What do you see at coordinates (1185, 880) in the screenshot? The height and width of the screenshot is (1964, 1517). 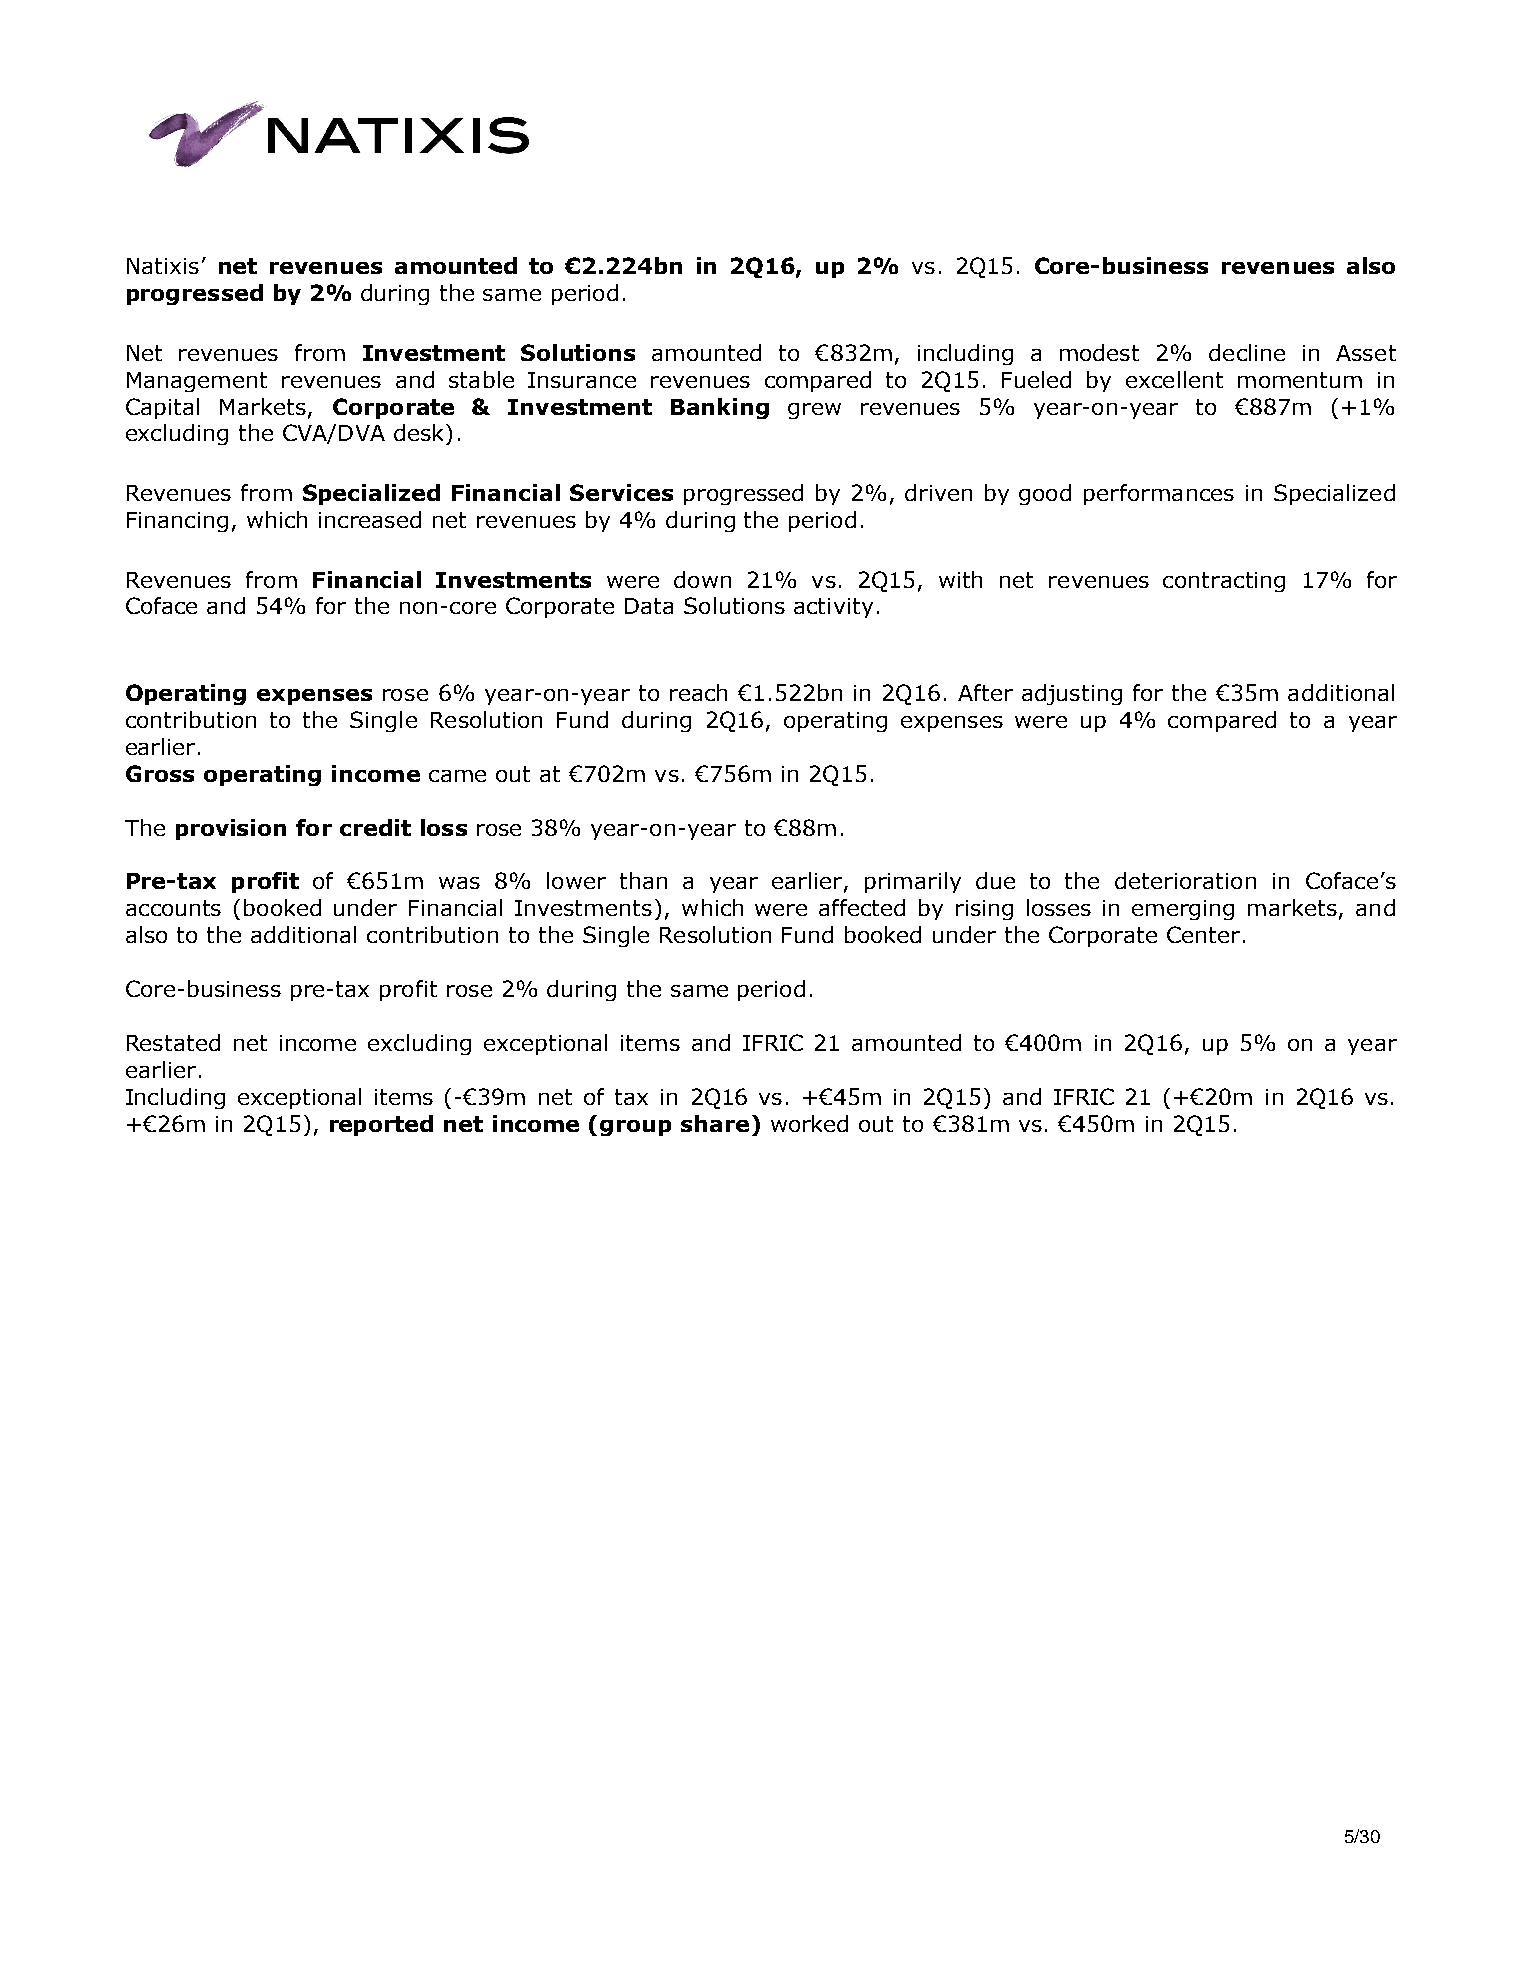 I see `deterioration` at bounding box center [1185, 880].
